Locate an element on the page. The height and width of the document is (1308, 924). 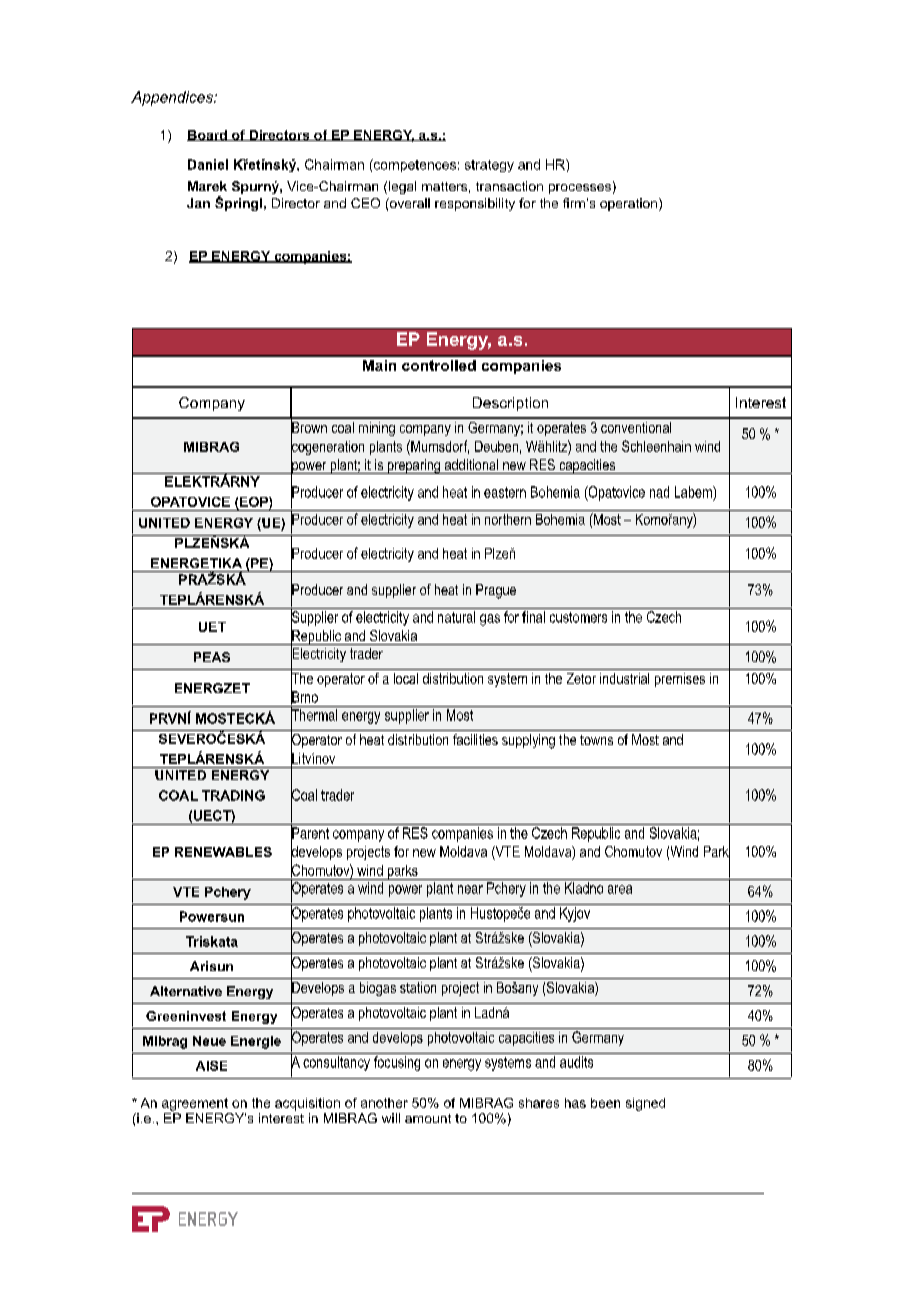
area is located at coordinates (620, 889).
